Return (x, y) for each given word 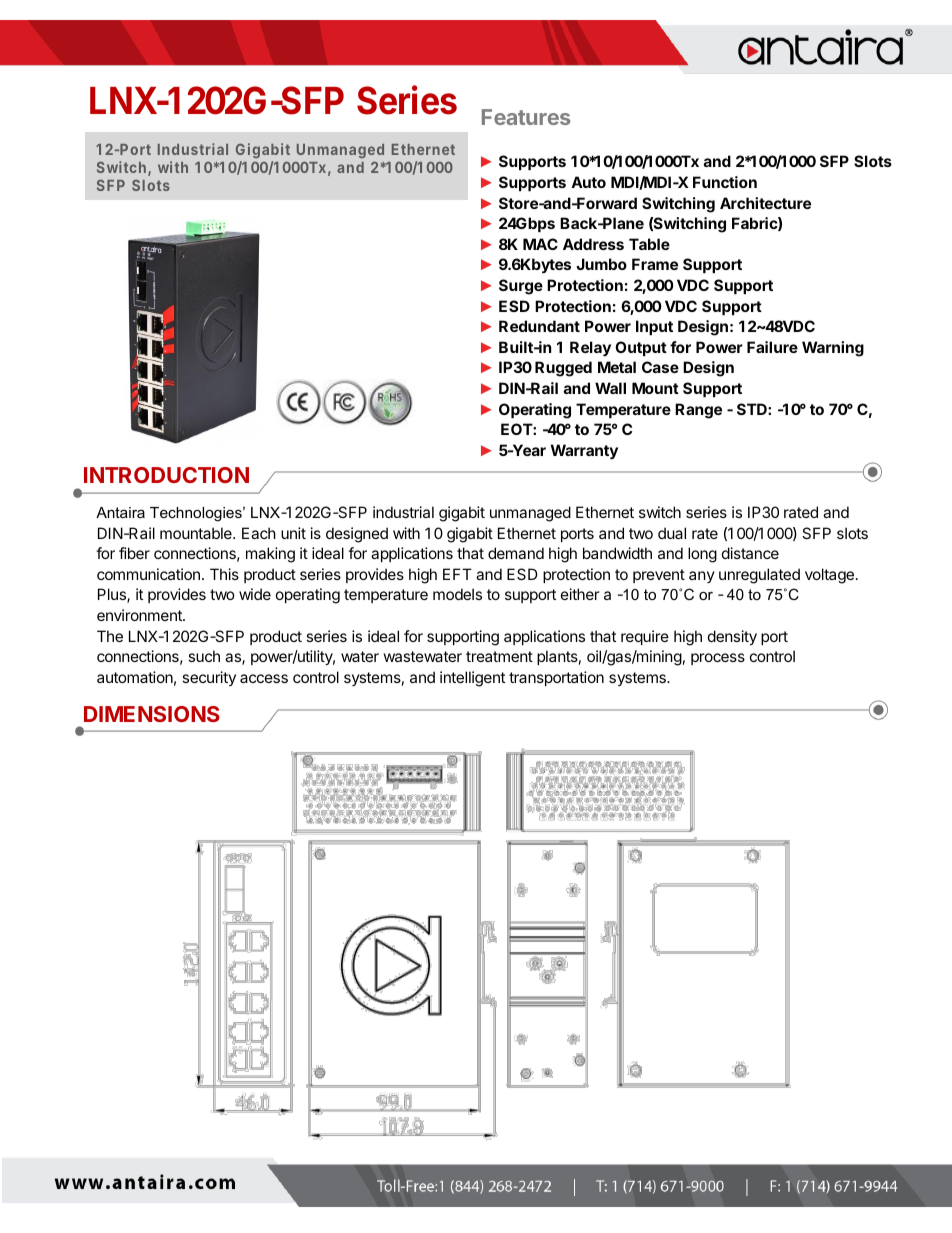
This (224, 574)
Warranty (584, 451)
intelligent (472, 679)
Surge (521, 287)
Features (526, 117)
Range (698, 411)
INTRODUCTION (166, 475)
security (209, 678)
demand (516, 553)
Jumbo (601, 264)
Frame (655, 264)
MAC (540, 244)
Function (725, 182)
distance (750, 553)
